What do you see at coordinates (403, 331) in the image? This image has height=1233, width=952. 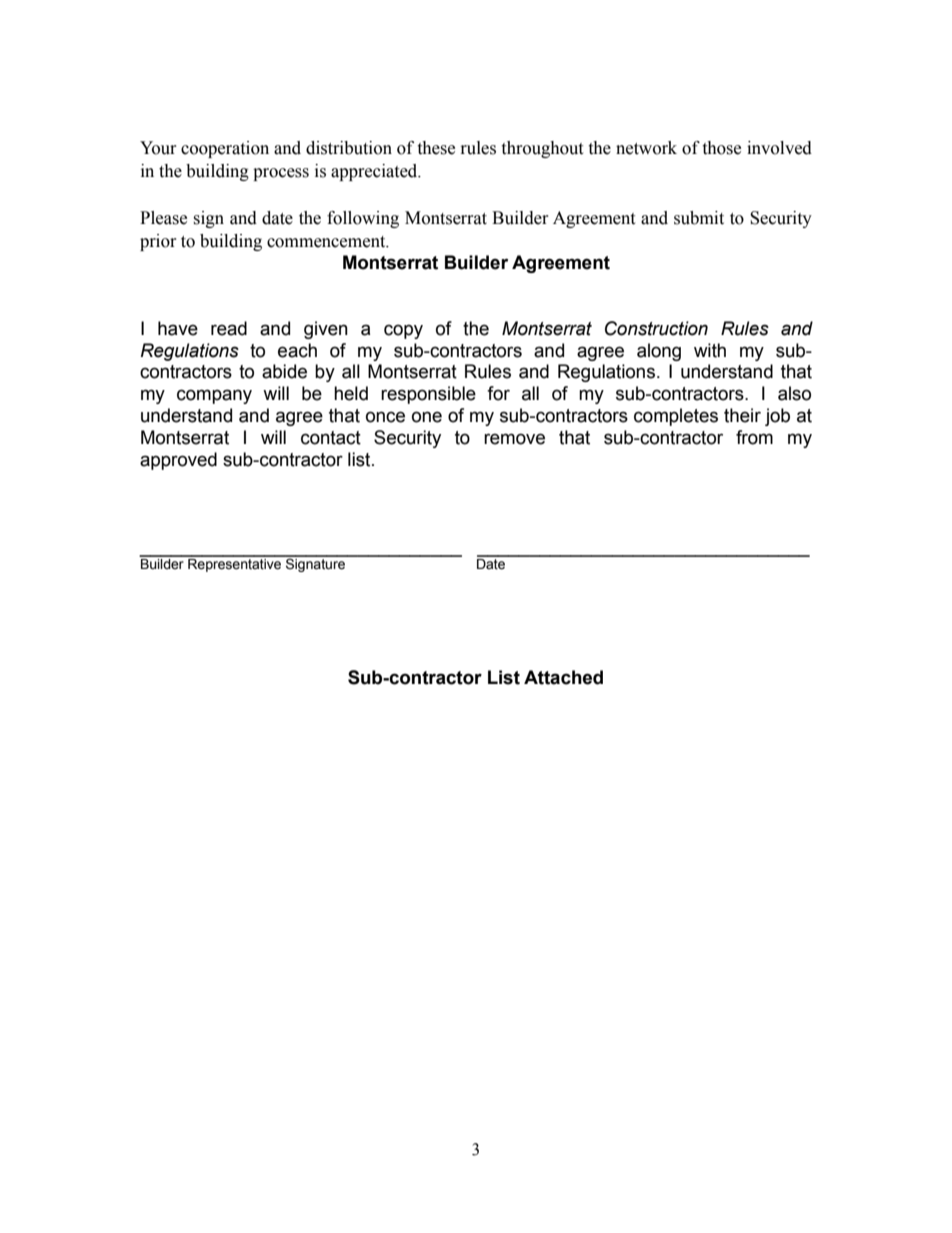 I see `copy` at bounding box center [403, 331].
